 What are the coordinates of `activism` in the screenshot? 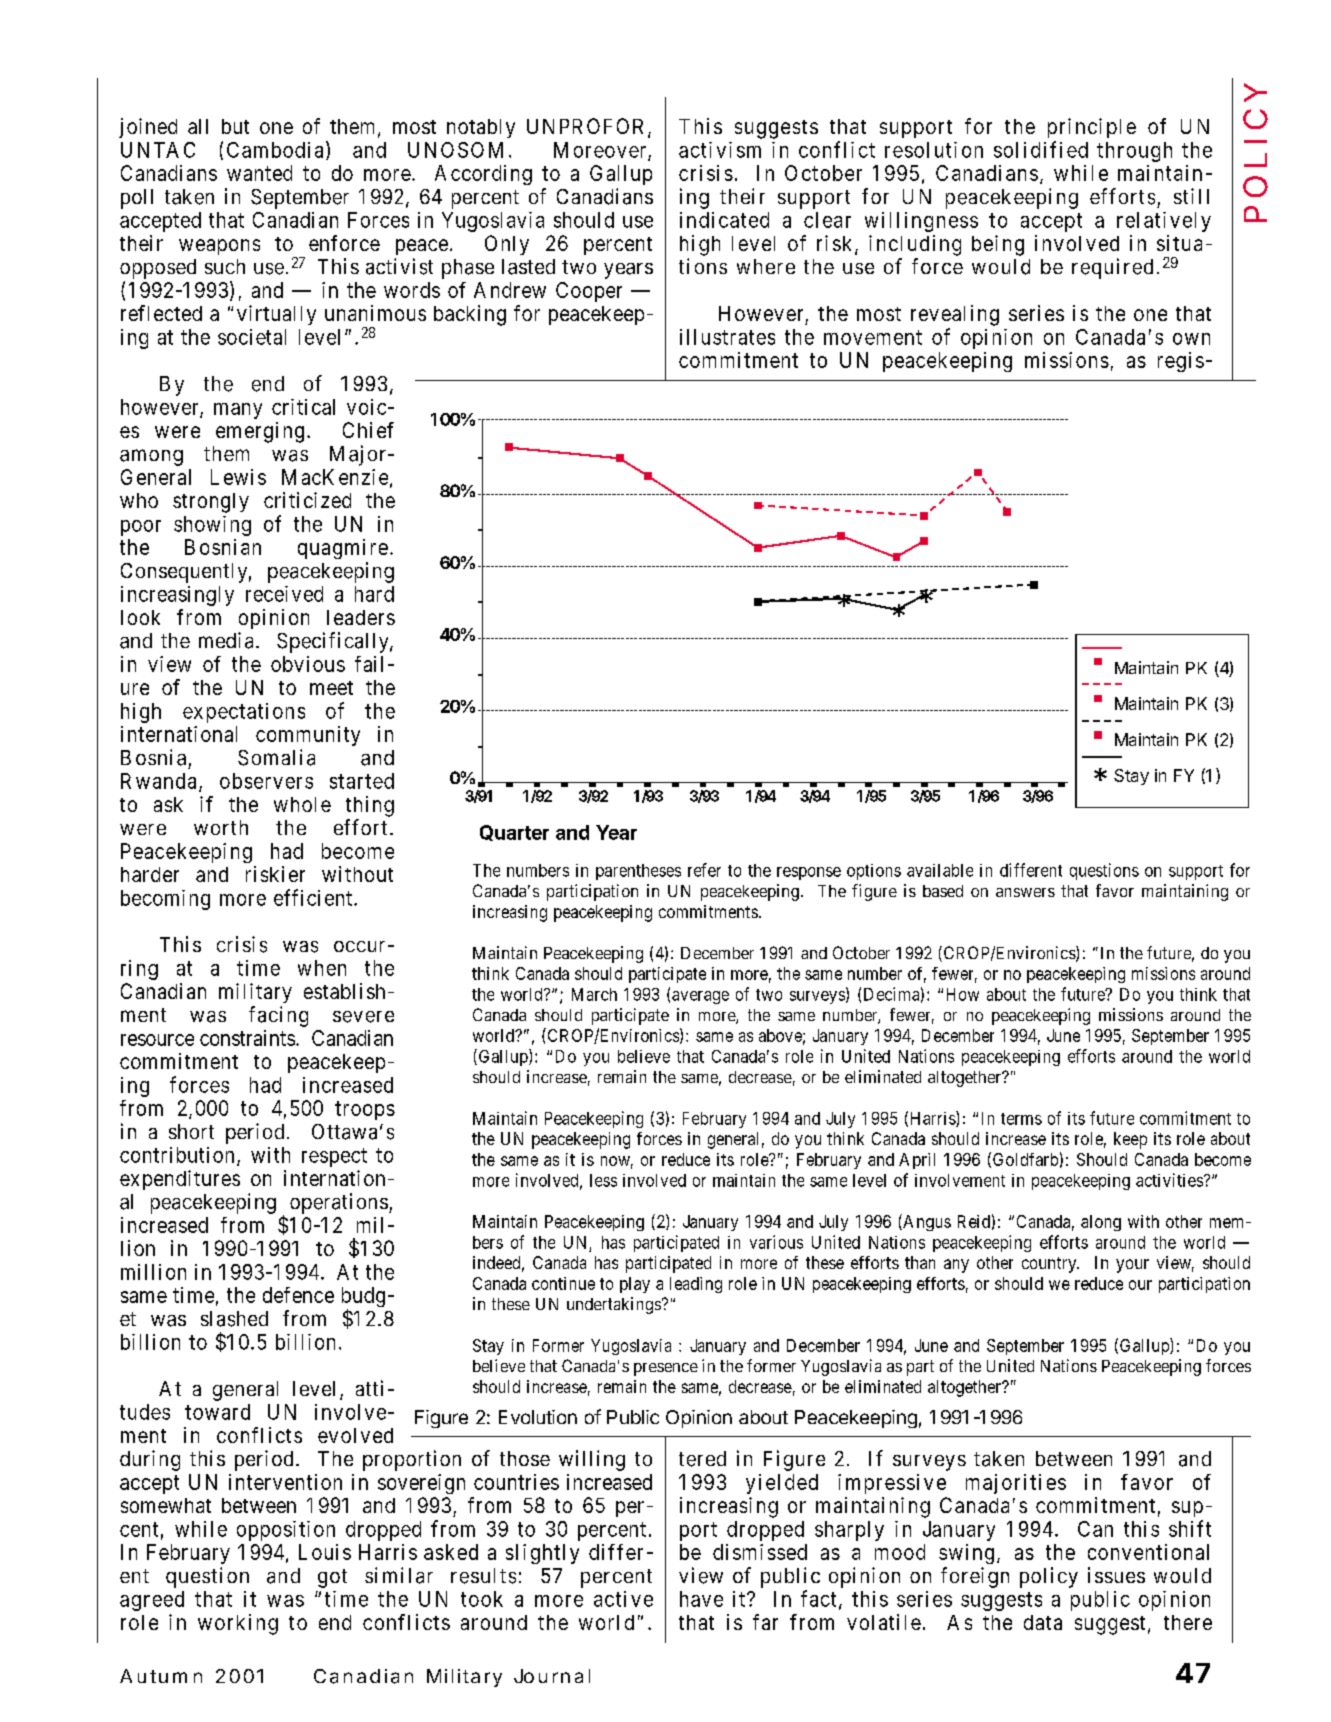 It's located at (720, 150).
